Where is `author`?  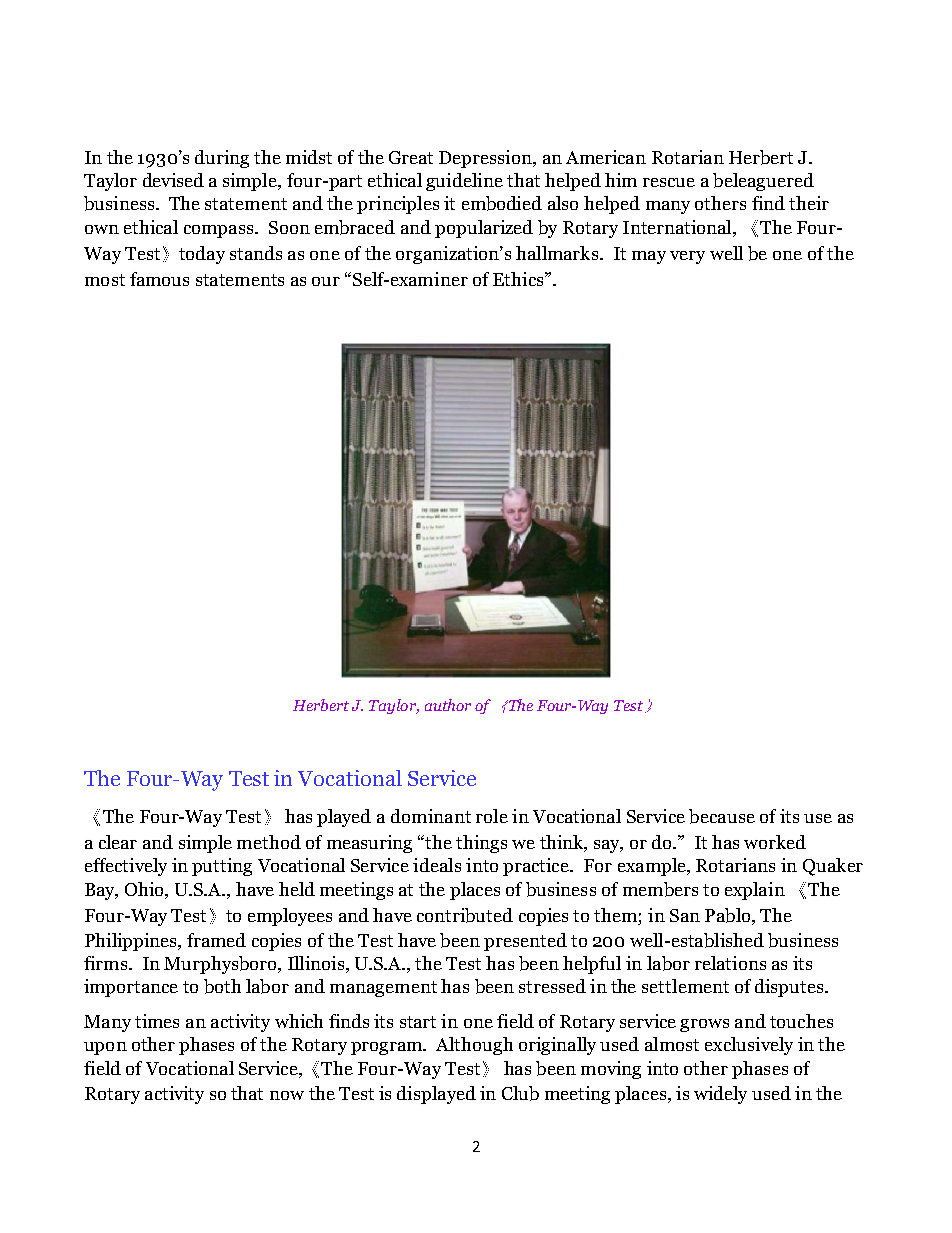 author is located at coordinates (448, 705).
